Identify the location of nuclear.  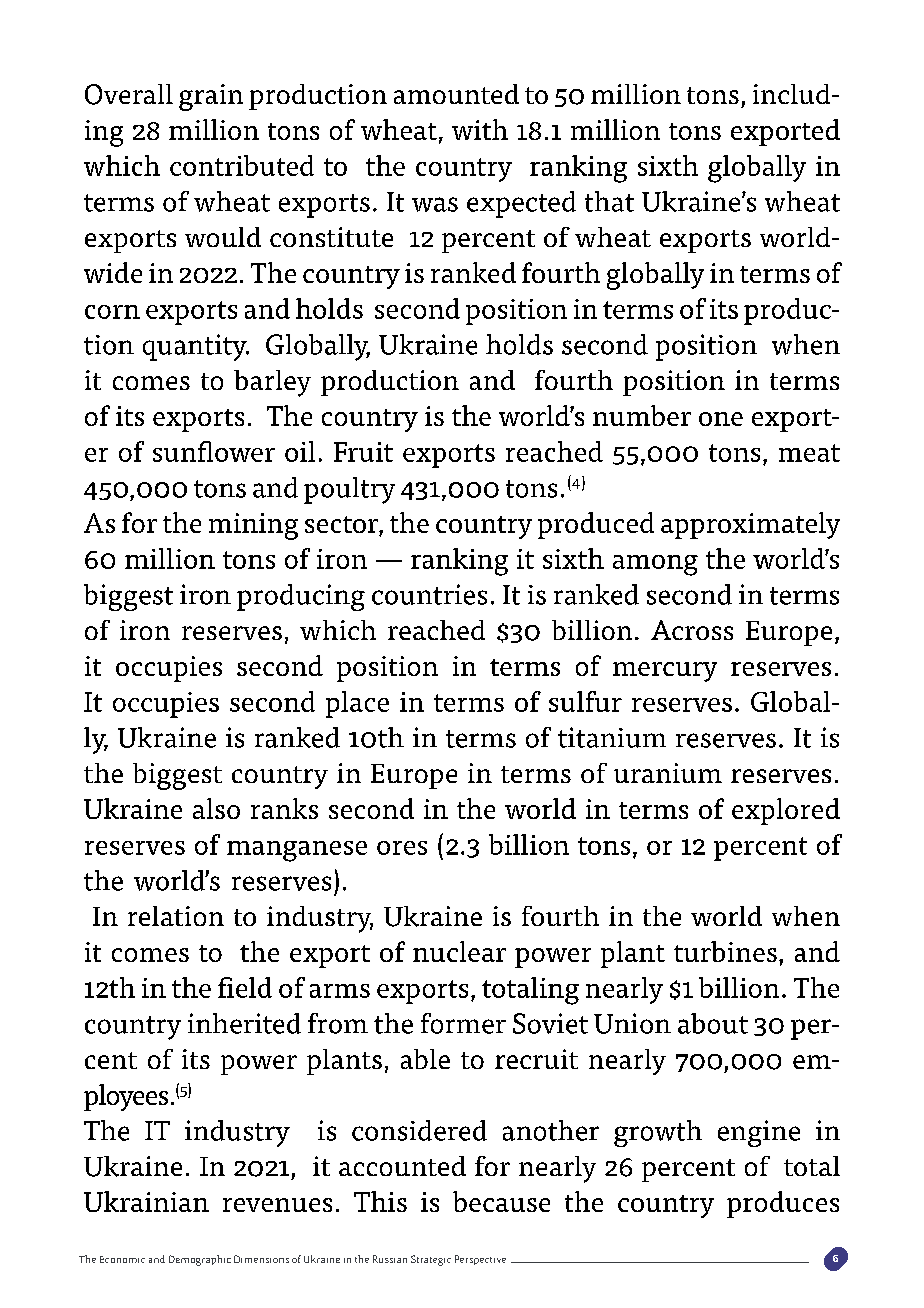
(459, 951).
